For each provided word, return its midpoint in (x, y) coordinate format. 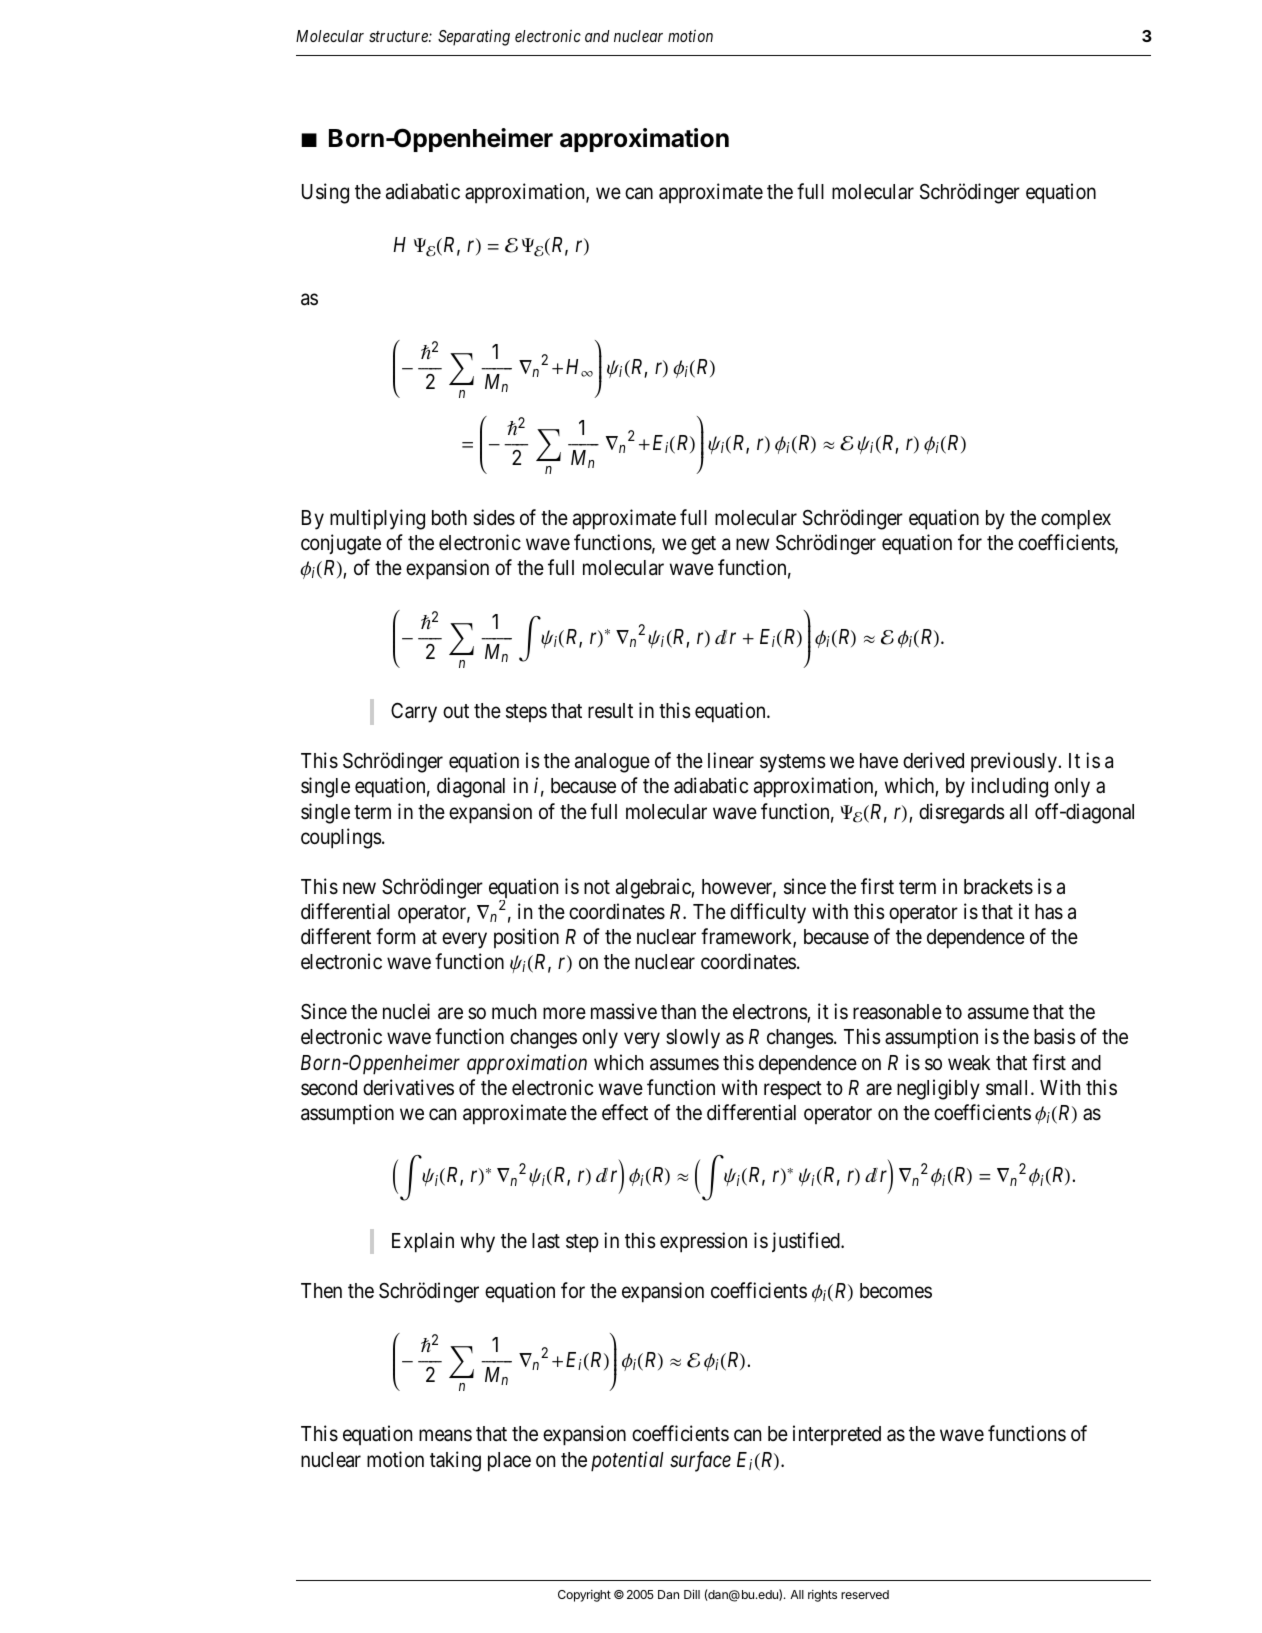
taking (455, 1461)
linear (731, 760)
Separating (474, 37)
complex (1076, 520)
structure (399, 36)
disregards (962, 813)
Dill (692, 1594)
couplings (341, 838)
